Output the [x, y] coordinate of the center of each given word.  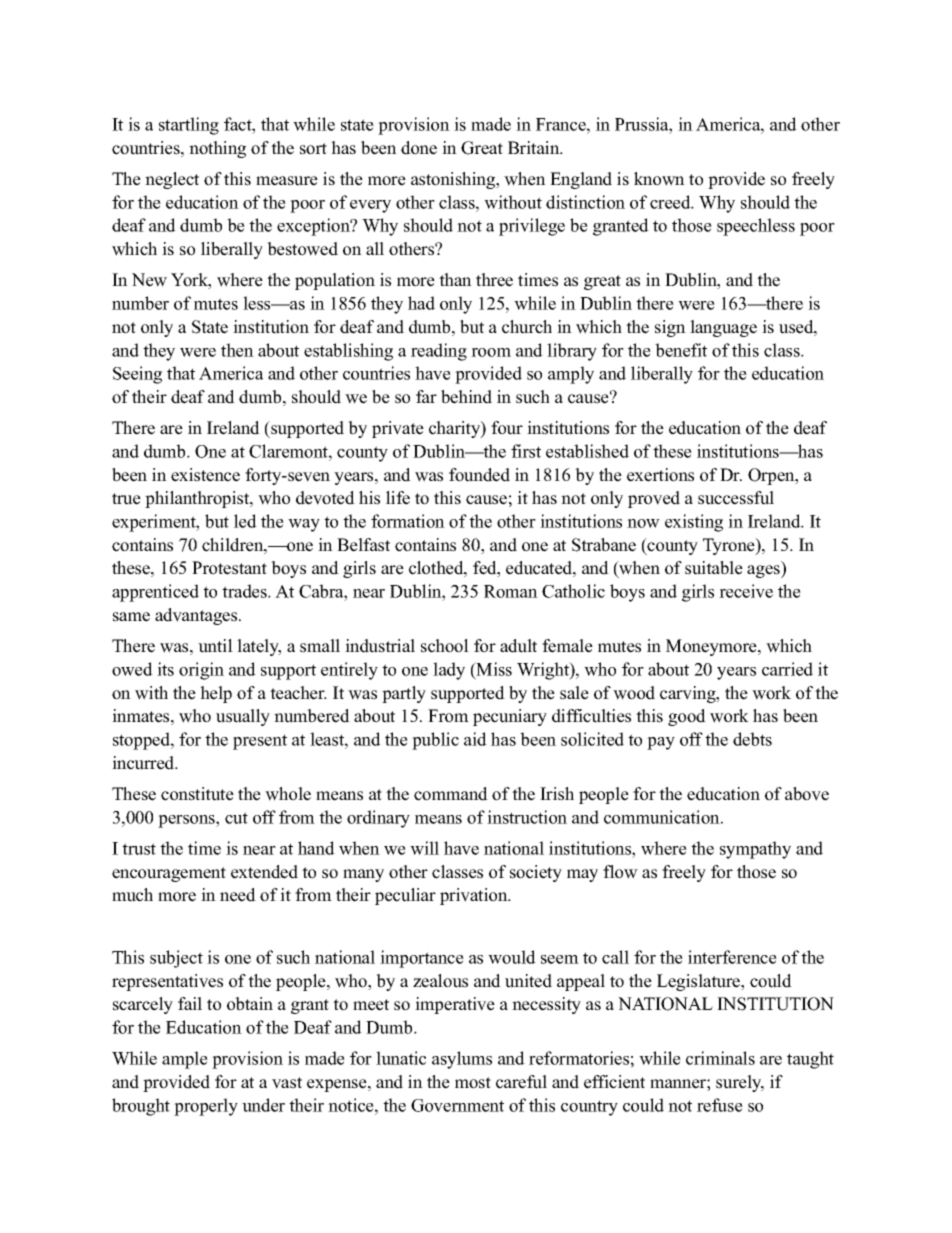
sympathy [755, 850]
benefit [681, 350]
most [473, 1083]
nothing [217, 149]
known [659, 179]
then [237, 350]
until [215, 646]
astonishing [454, 180]
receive [746, 591]
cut [236, 818]
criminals [720, 1058]
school [445, 646]
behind [466, 397]
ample [185, 1060]
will [424, 848]
